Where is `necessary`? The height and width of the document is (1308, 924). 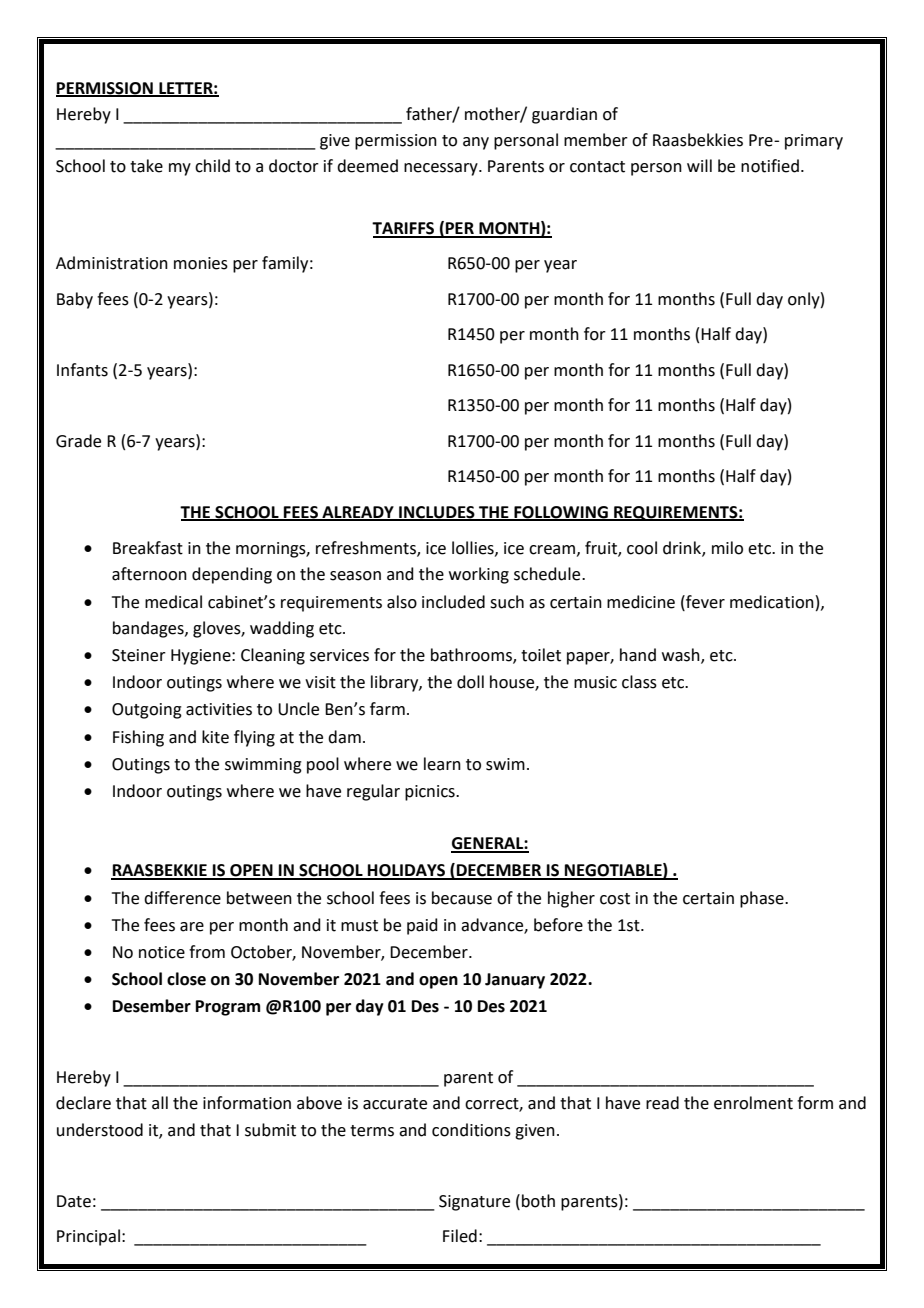 necessary is located at coordinates (442, 169).
